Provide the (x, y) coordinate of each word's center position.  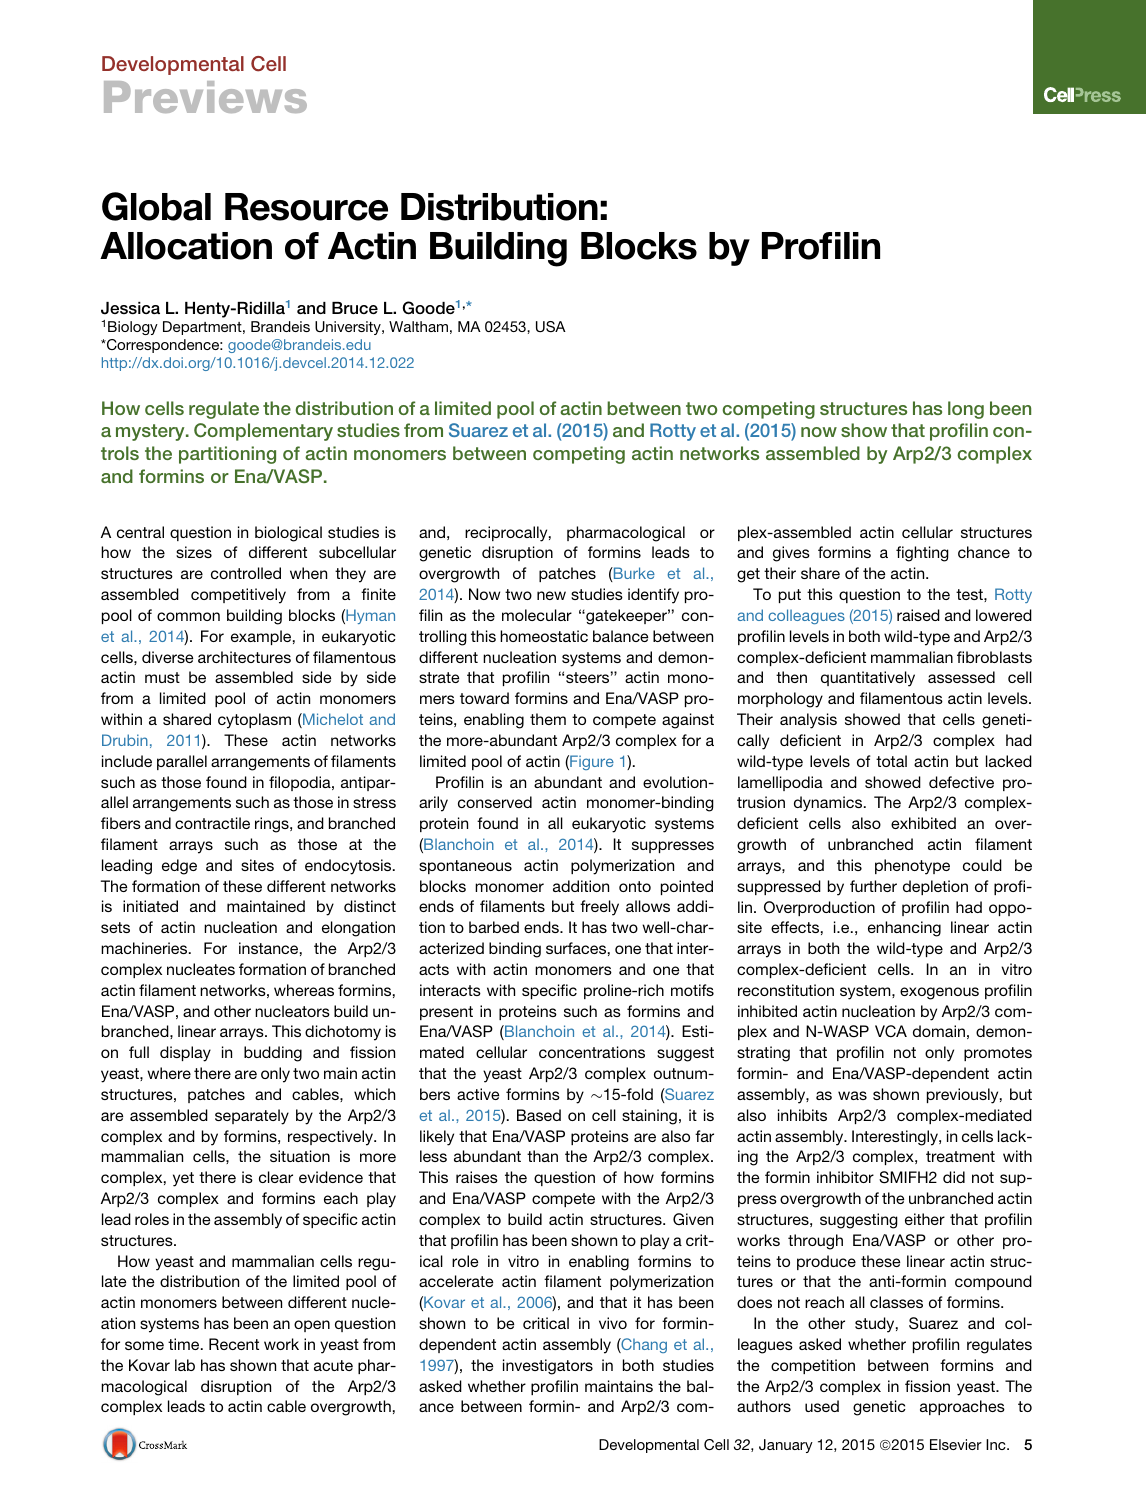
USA (551, 327)
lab (185, 1365)
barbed (494, 927)
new (551, 595)
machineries (145, 948)
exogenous (939, 993)
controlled (246, 573)
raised (918, 615)
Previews (205, 97)
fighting (922, 554)
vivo (613, 1323)
